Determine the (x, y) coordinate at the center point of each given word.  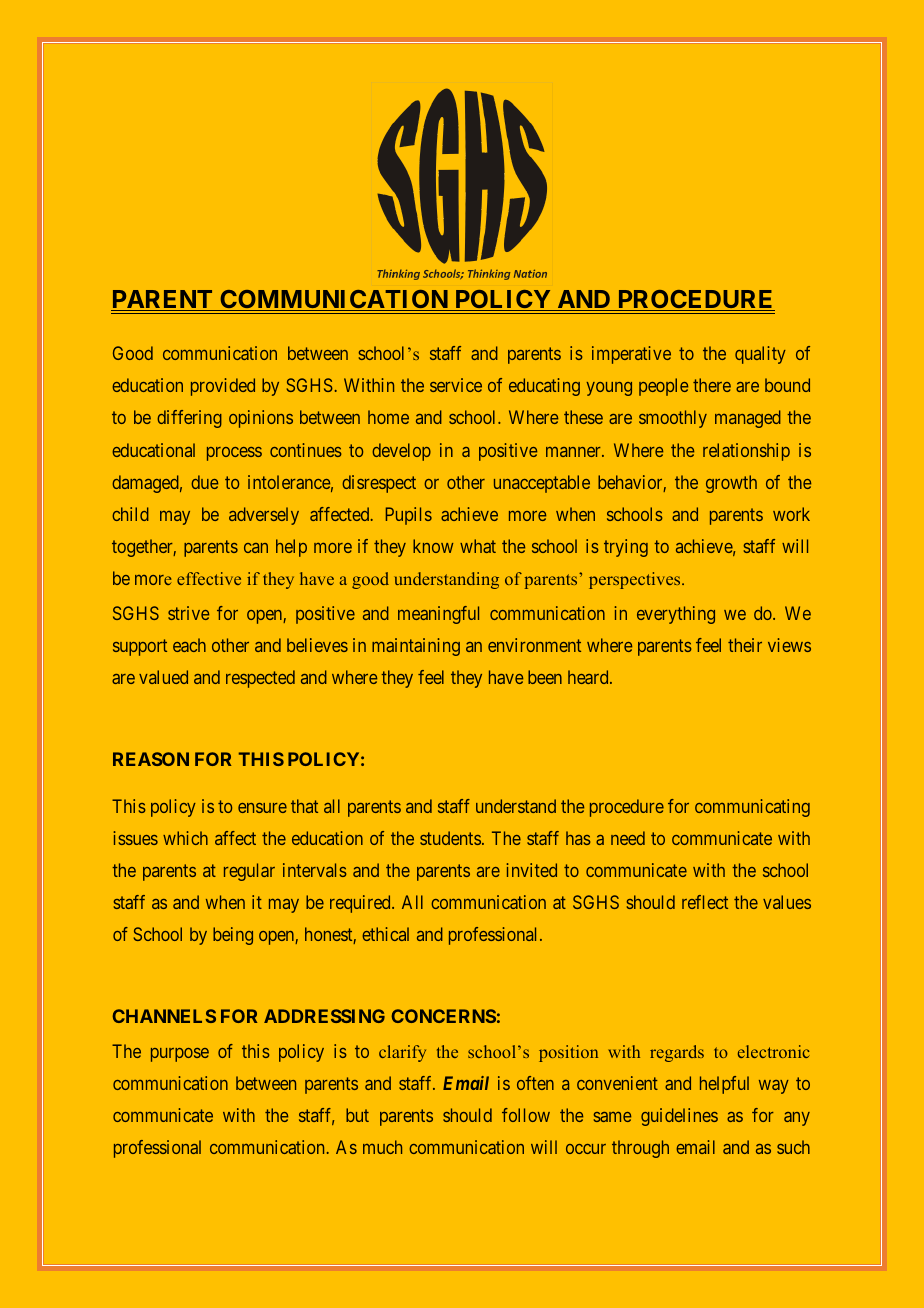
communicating (752, 808)
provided (223, 387)
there (712, 385)
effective (209, 578)
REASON (151, 759)
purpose (180, 1055)
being (233, 936)
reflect (705, 902)
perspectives (636, 580)
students (450, 838)
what (478, 546)
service (456, 385)
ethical (385, 934)
